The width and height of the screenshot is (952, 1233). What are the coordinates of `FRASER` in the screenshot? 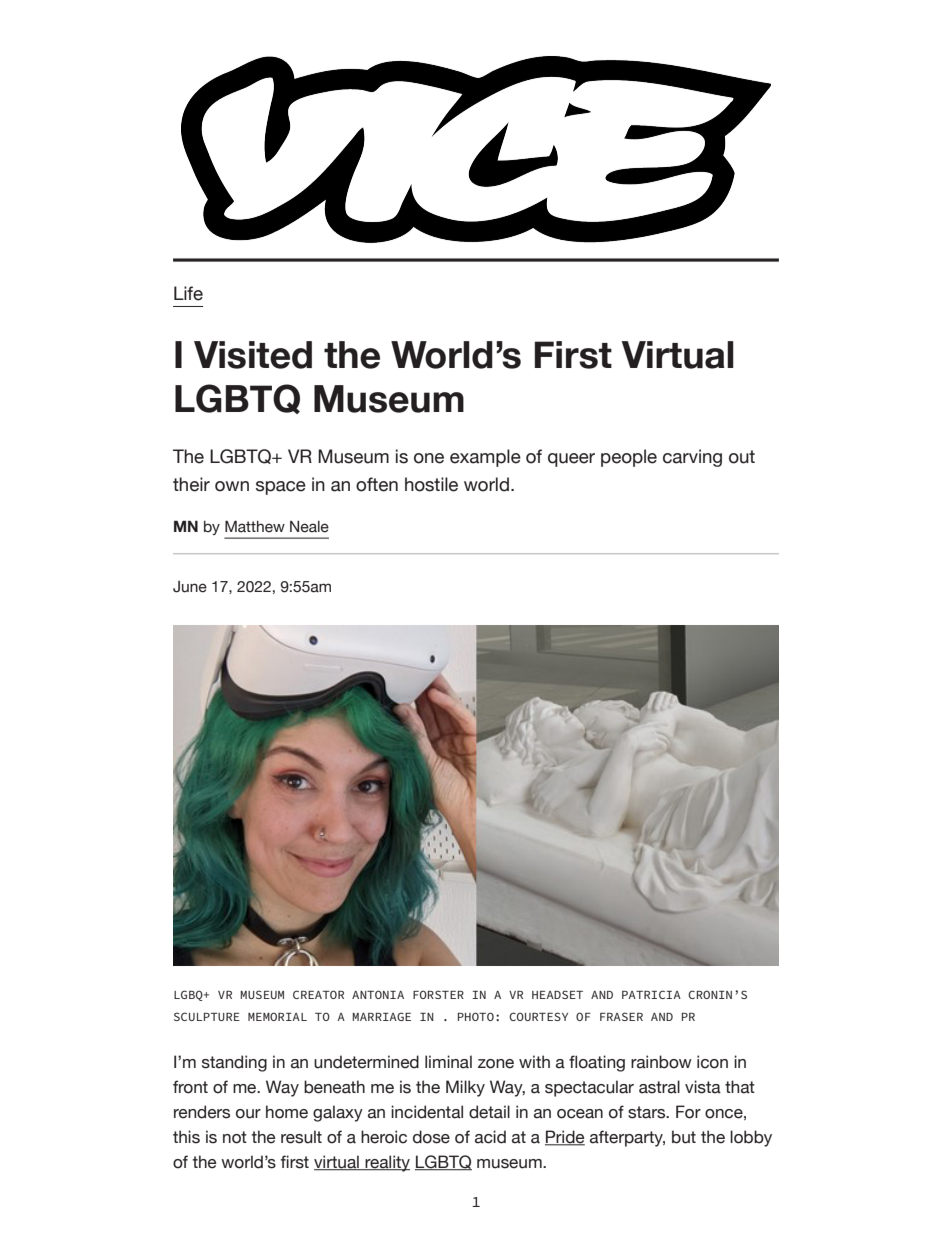 It's located at (621, 1016).
